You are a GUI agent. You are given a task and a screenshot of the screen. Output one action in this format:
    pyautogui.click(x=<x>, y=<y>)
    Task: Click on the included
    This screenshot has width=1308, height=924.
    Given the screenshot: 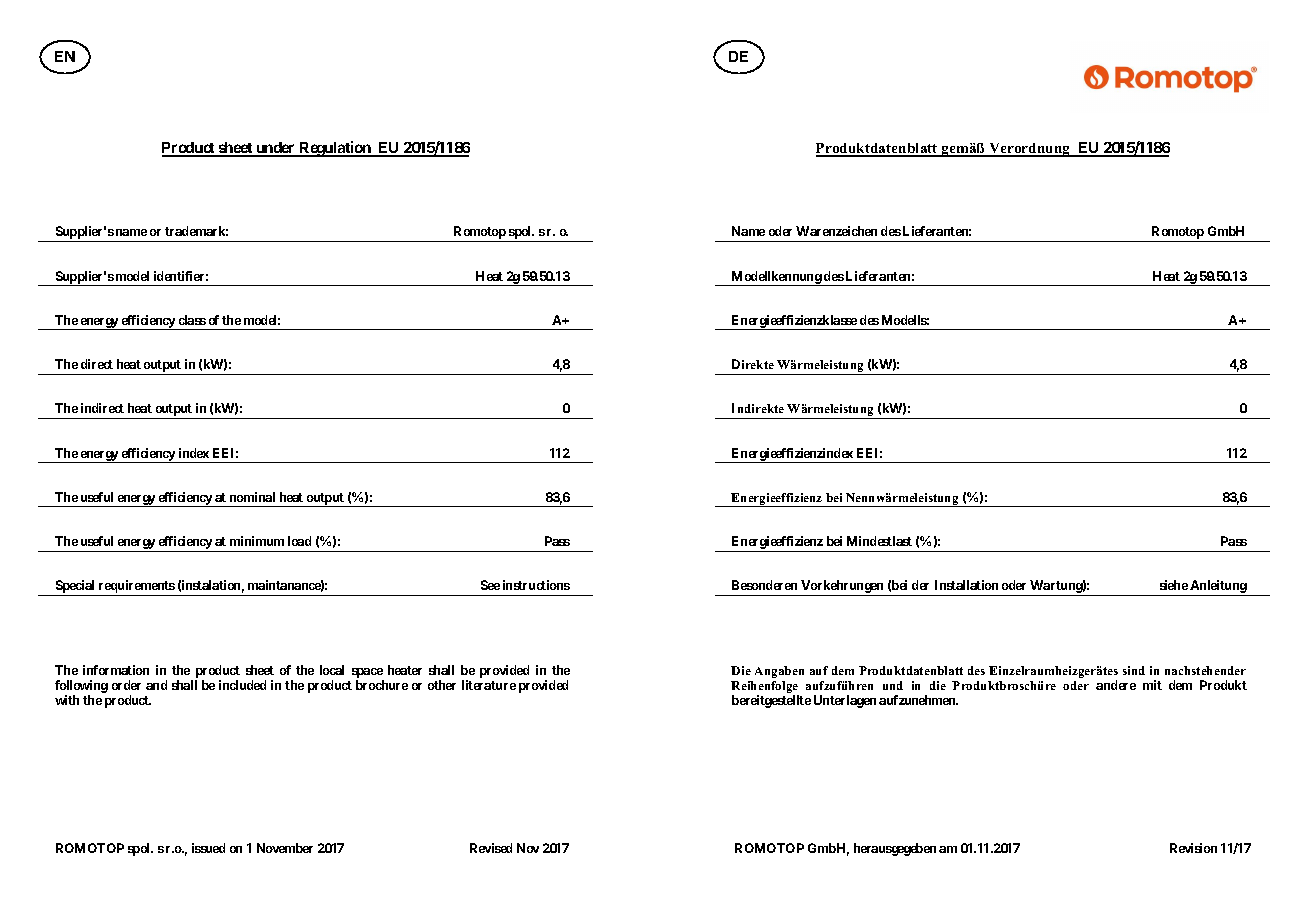 What is the action you would take?
    pyautogui.click(x=242, y=685)
